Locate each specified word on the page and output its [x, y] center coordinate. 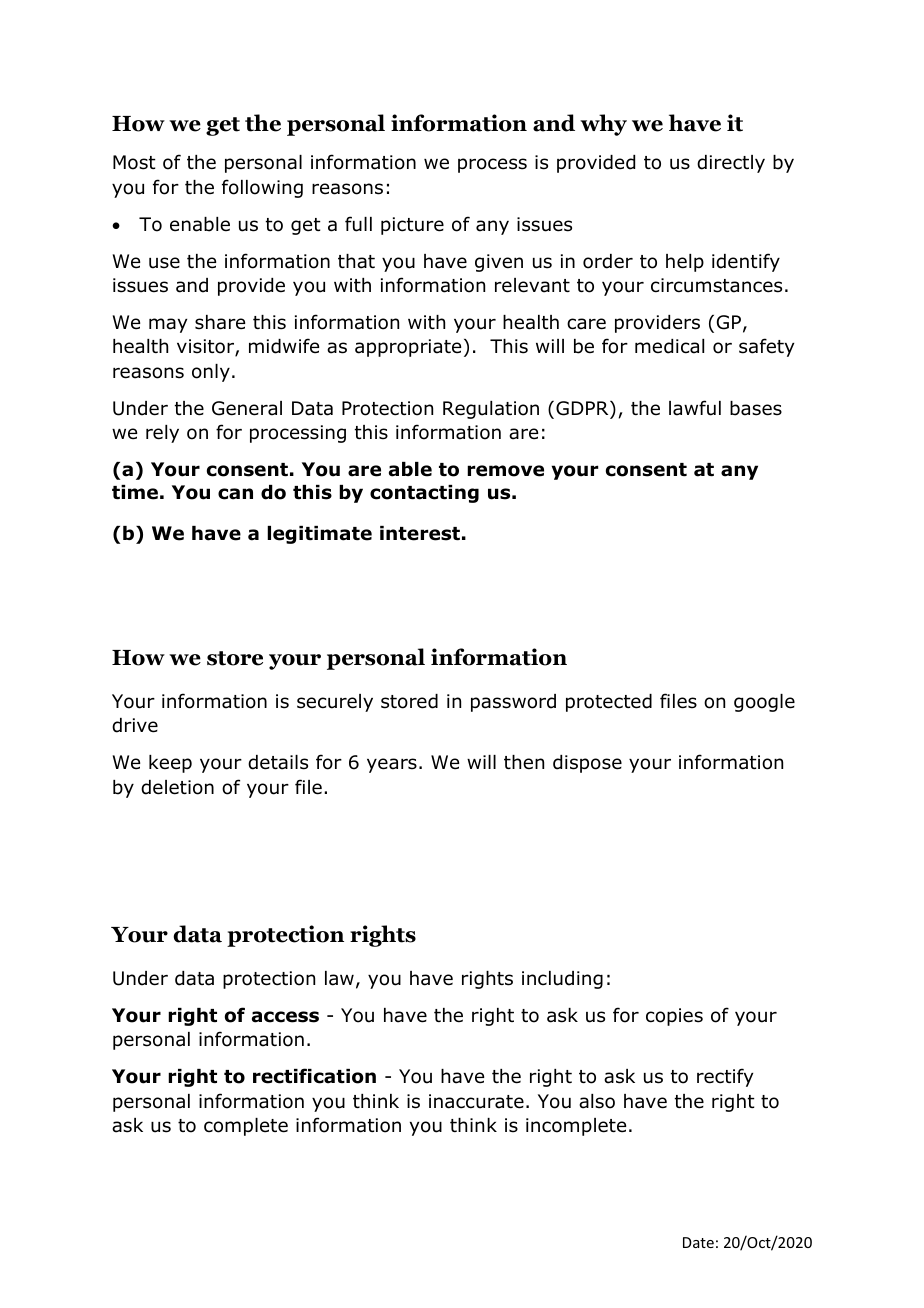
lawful [695, 408]
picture [412, 226]
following [262, 188]
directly [731, 164]
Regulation [491, 410]
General [247, 408]
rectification [314, 1076]
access [285, 1017]
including [562, 980]
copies [674, 1017]
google [764, 703]
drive [135, 725]
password [513, 703]
